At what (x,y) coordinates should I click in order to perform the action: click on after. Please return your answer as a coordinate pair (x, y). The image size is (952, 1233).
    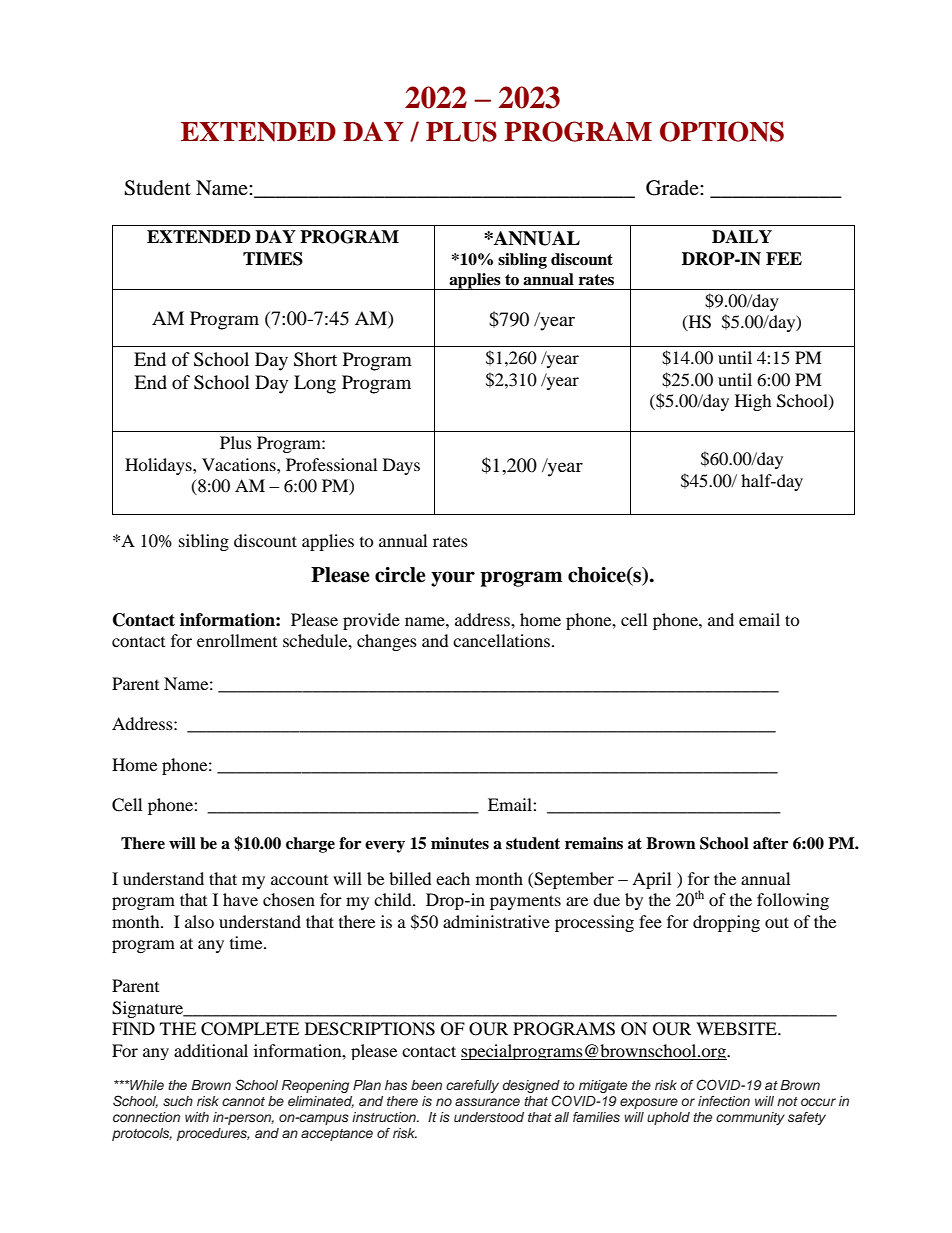
    Looking at the image, I should click on (770, 843).
